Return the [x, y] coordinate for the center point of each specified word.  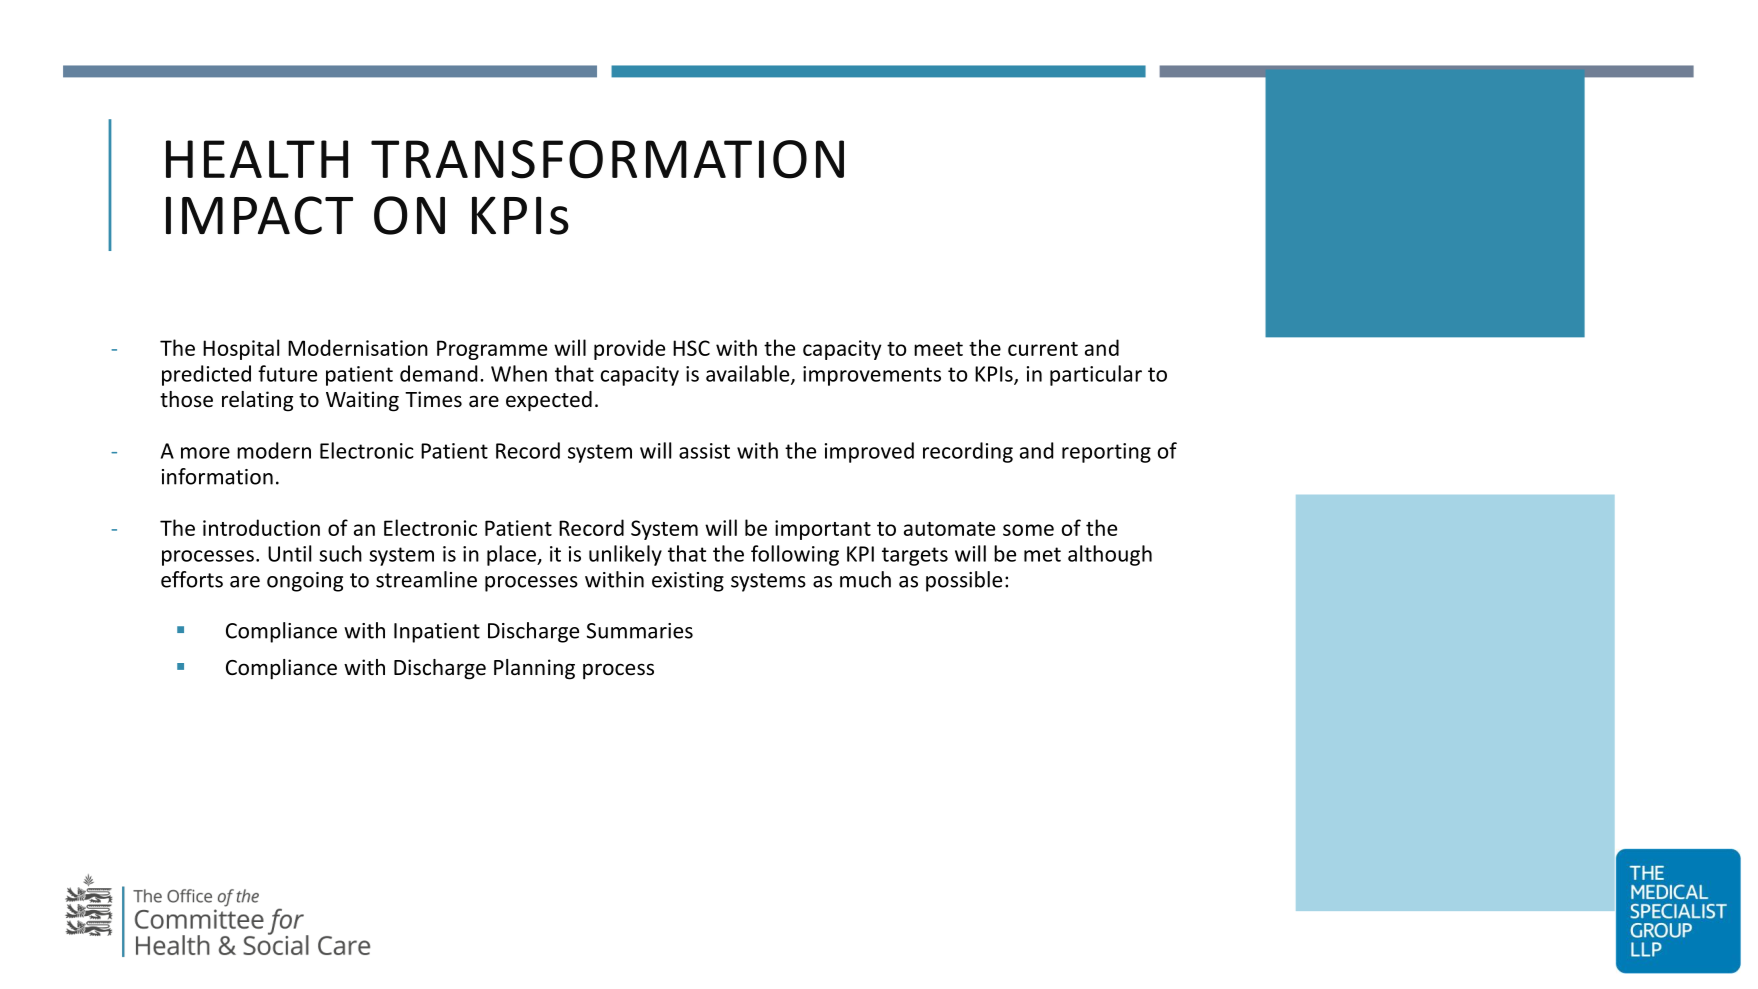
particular [1096, 375]
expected [549, 401]
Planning [534, 669]
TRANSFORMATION [607, 159]
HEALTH [257, 159]
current [1043, 349]
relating [257, 401]
